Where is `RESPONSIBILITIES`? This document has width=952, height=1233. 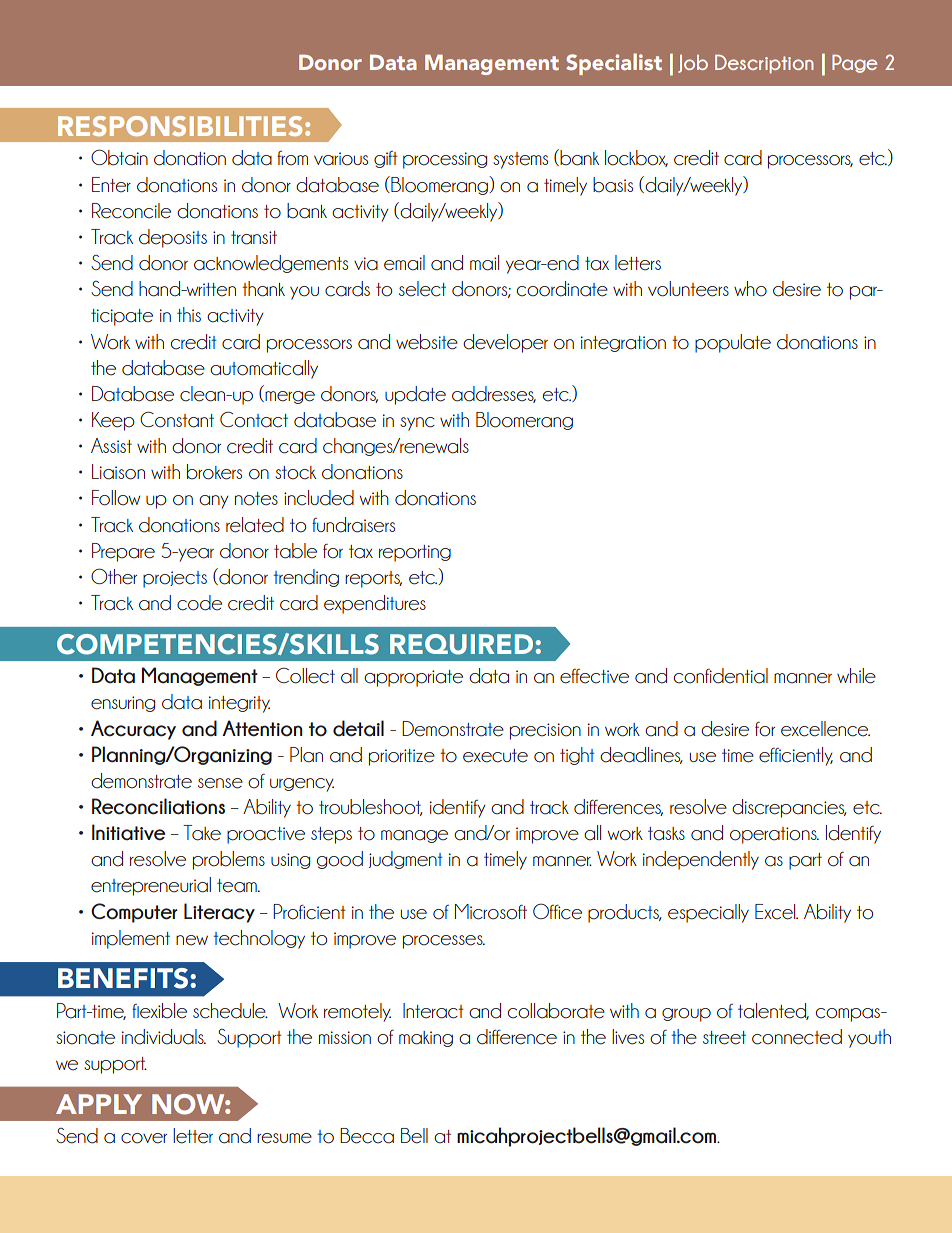 RESPONSIBILITIES is located at coordinates (180, 126).
